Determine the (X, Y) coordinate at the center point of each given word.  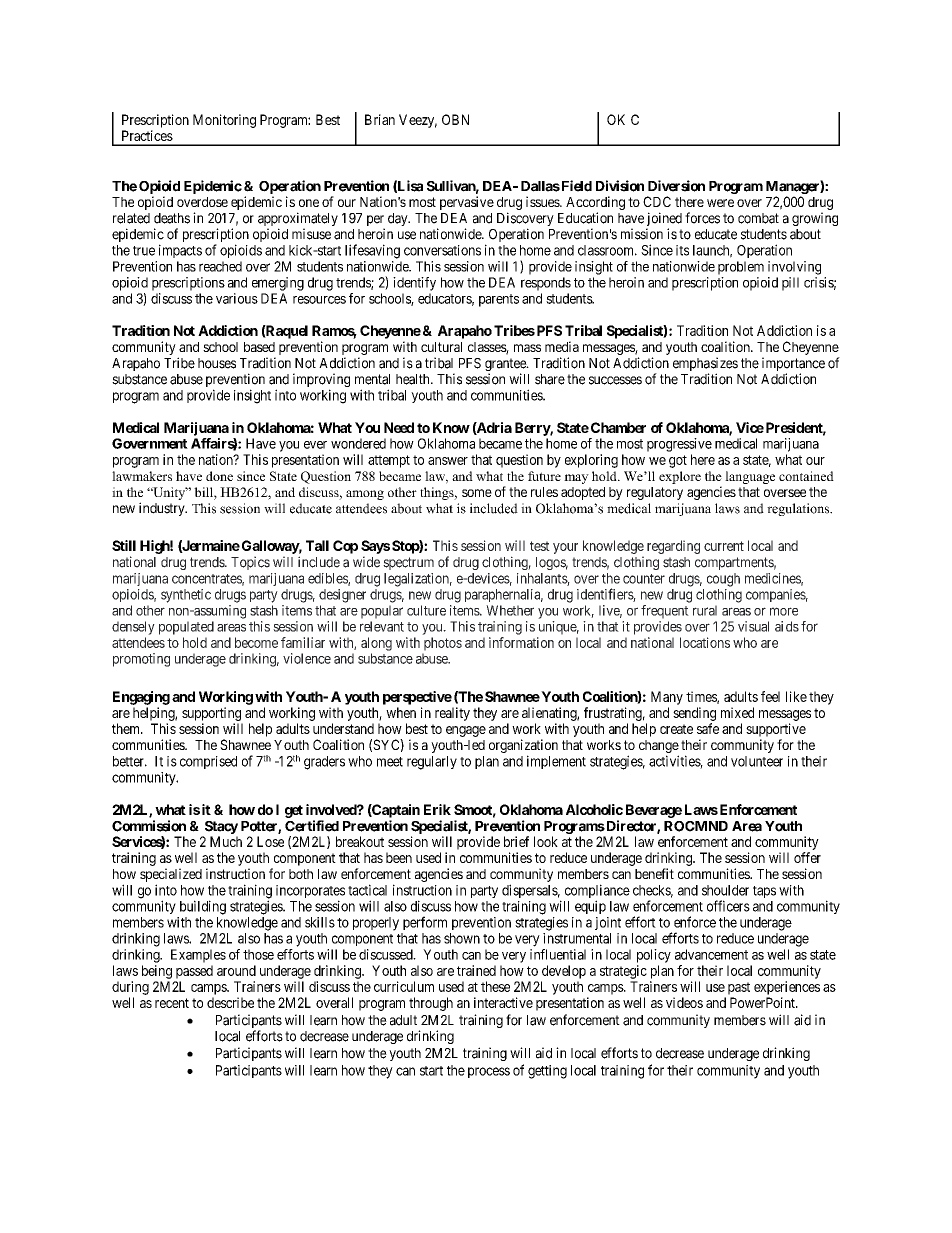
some (477, 493)
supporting (211, 714)
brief (516, 841)
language (750, 477)
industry (163, 509)
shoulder (725, 890)
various (237, 298)
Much (226, 841)
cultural (441, 347)
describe (230, 1002)
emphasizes (705, 365)
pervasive (467, 203)
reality (452, 714)
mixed (737, 712)
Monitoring (224, 121)
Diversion (676, 186)
